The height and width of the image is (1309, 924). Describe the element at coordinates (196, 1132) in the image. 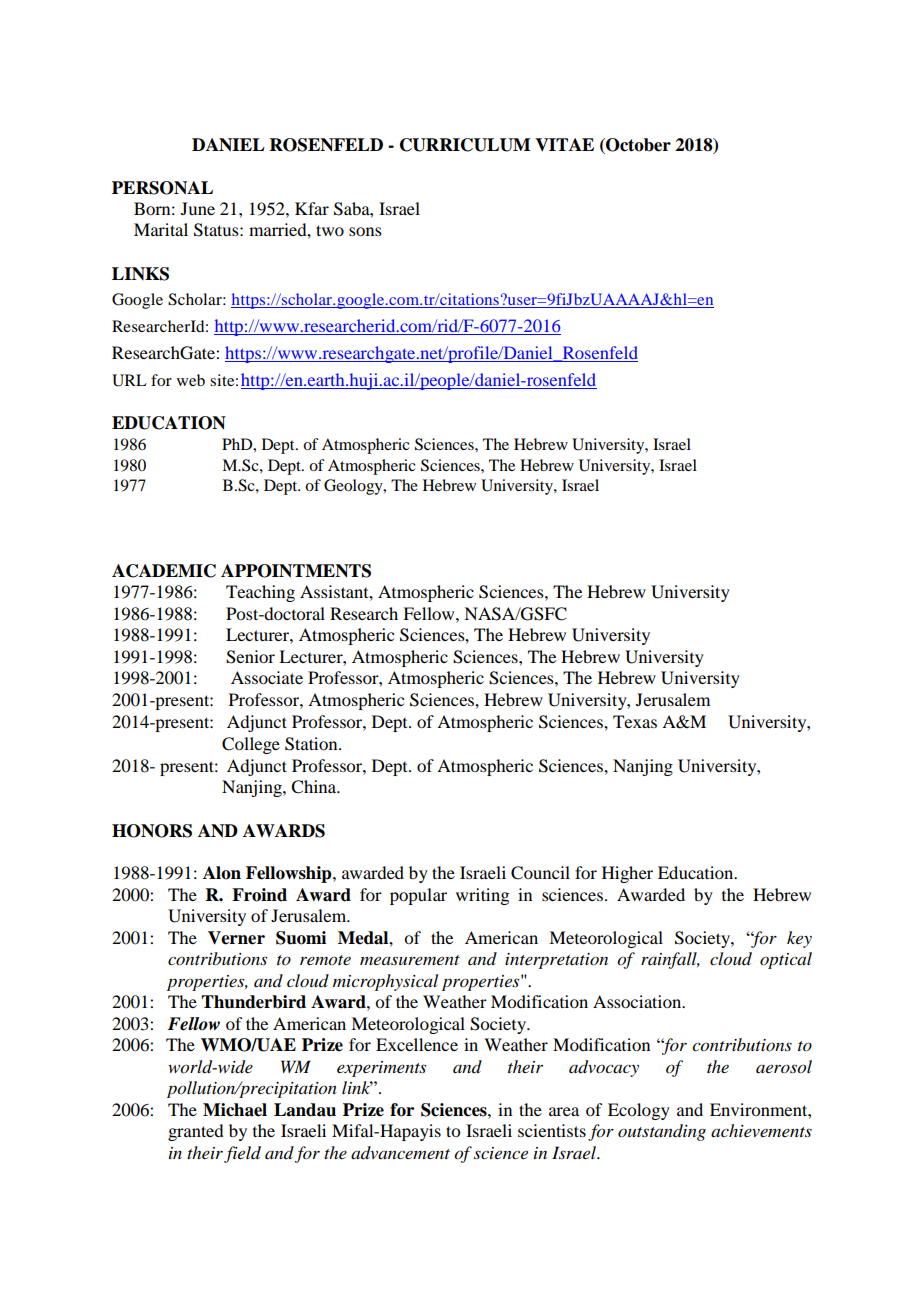

I see `granted` at that location.
